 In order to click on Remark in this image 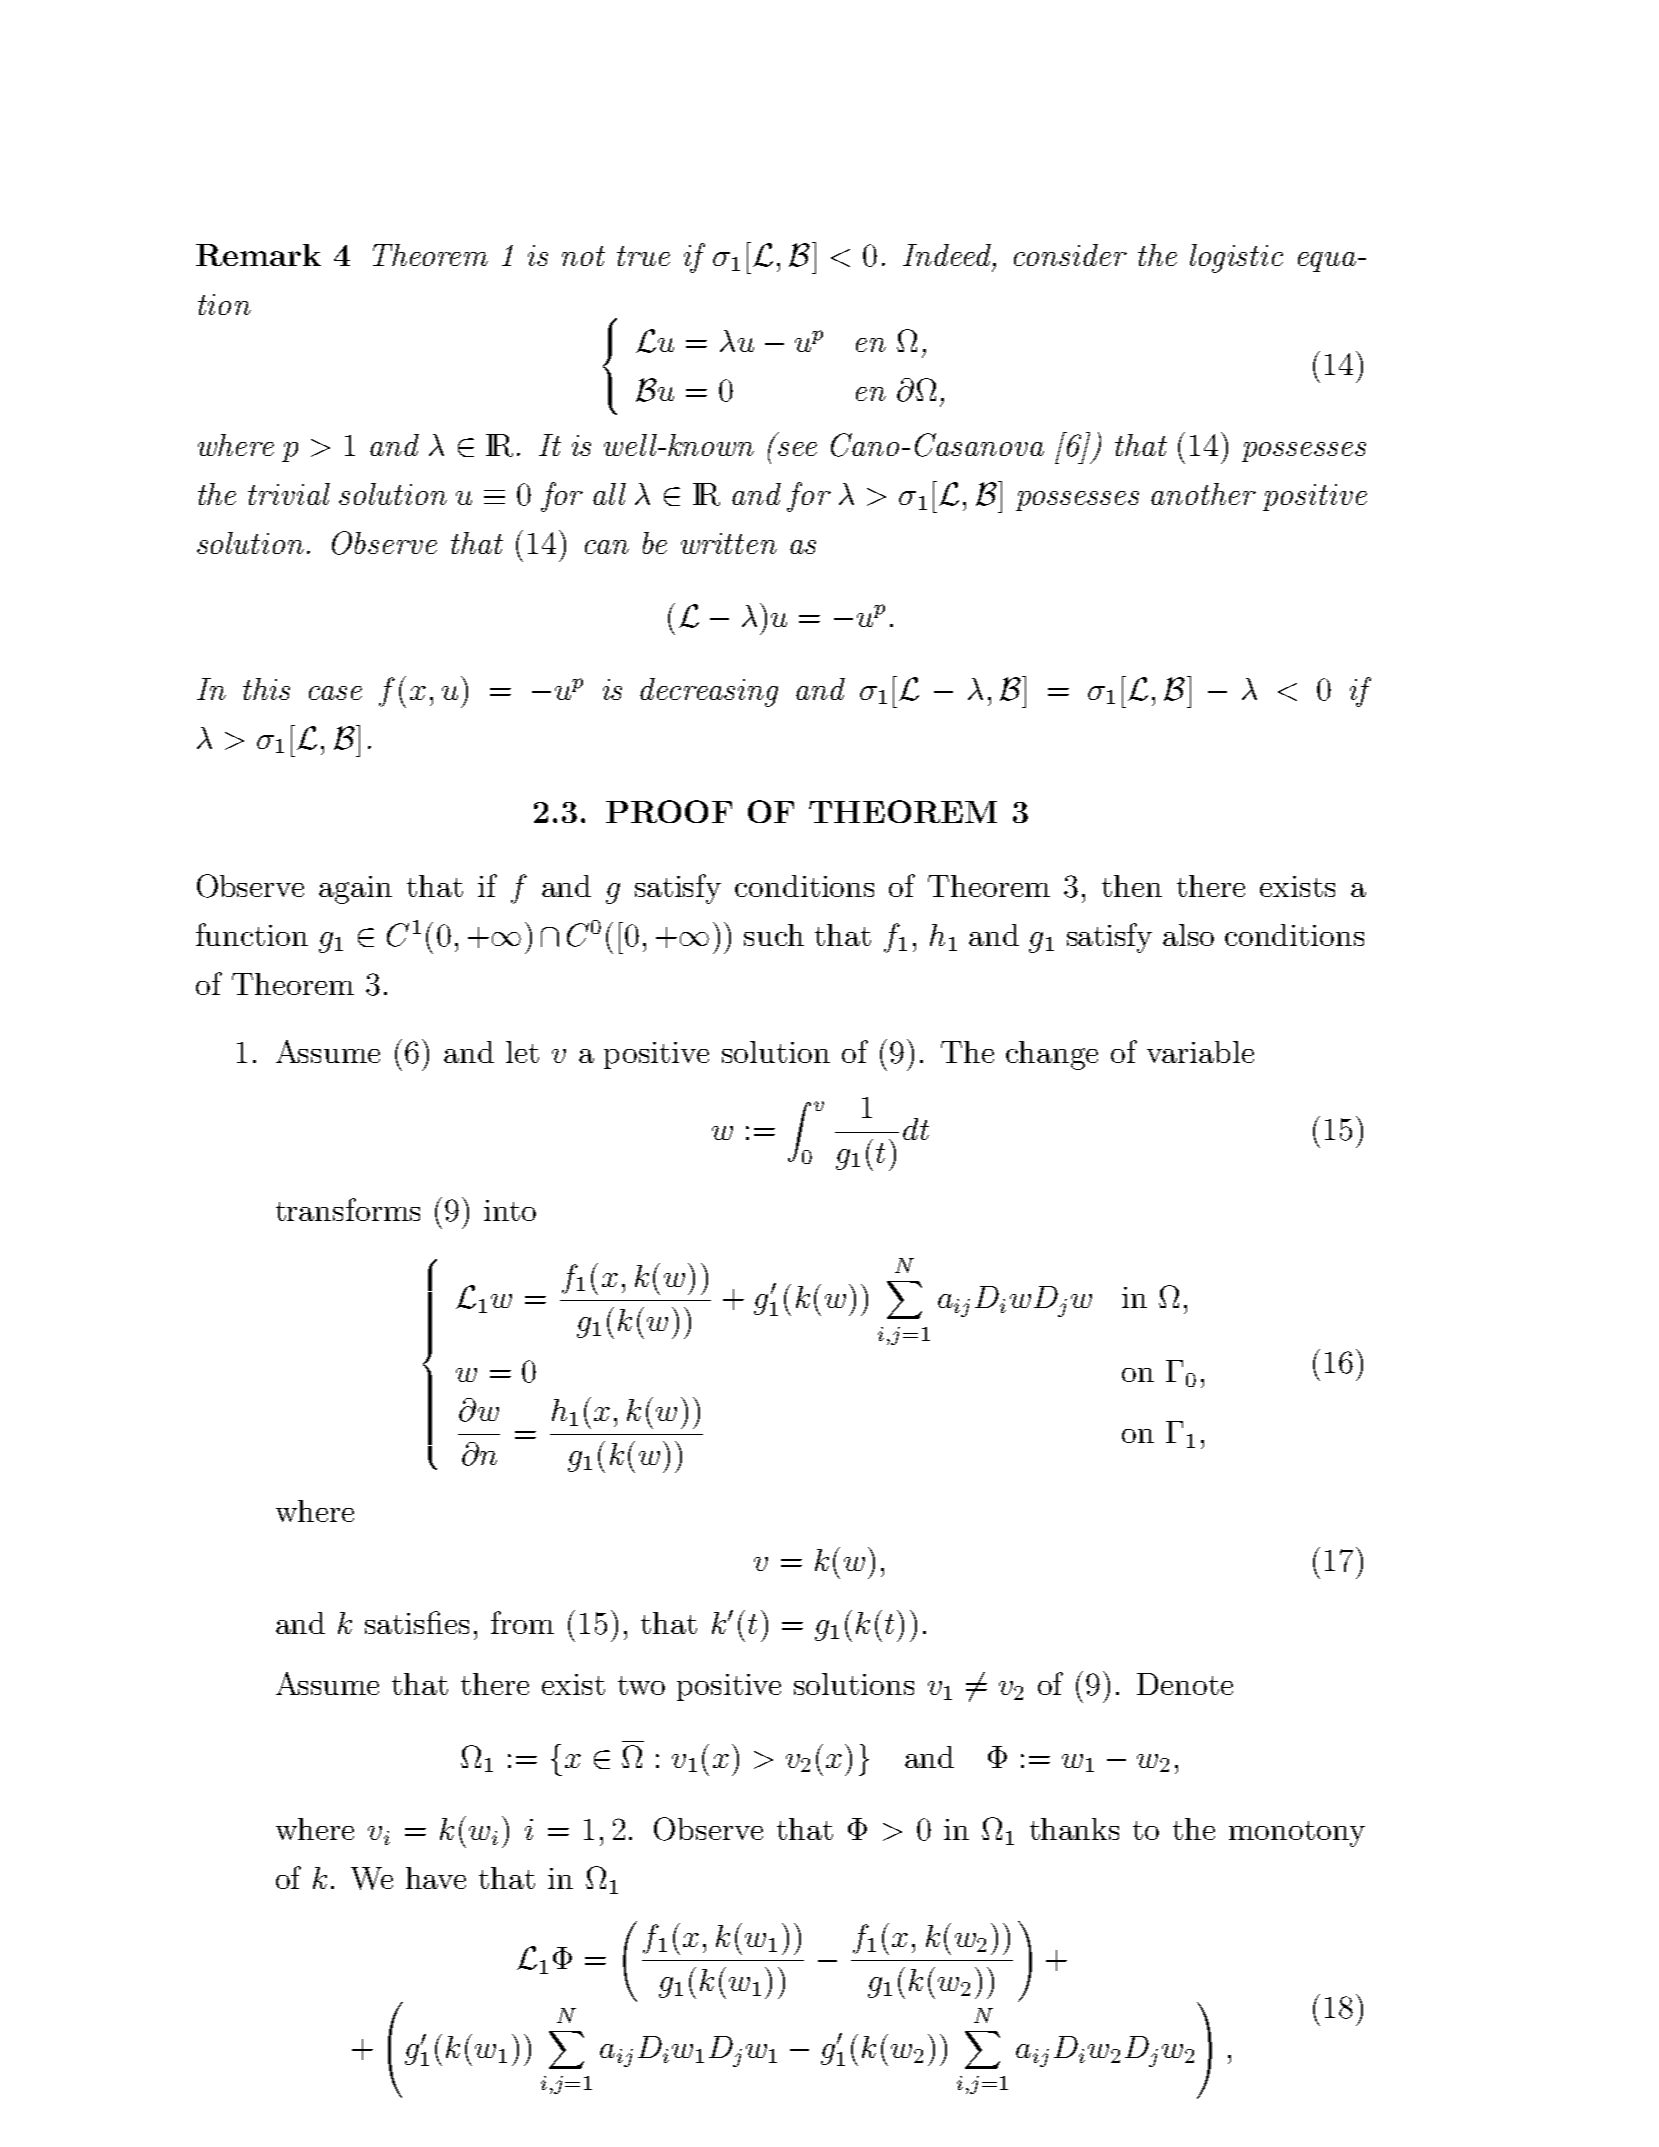, I will do `click(258, 255)`.
